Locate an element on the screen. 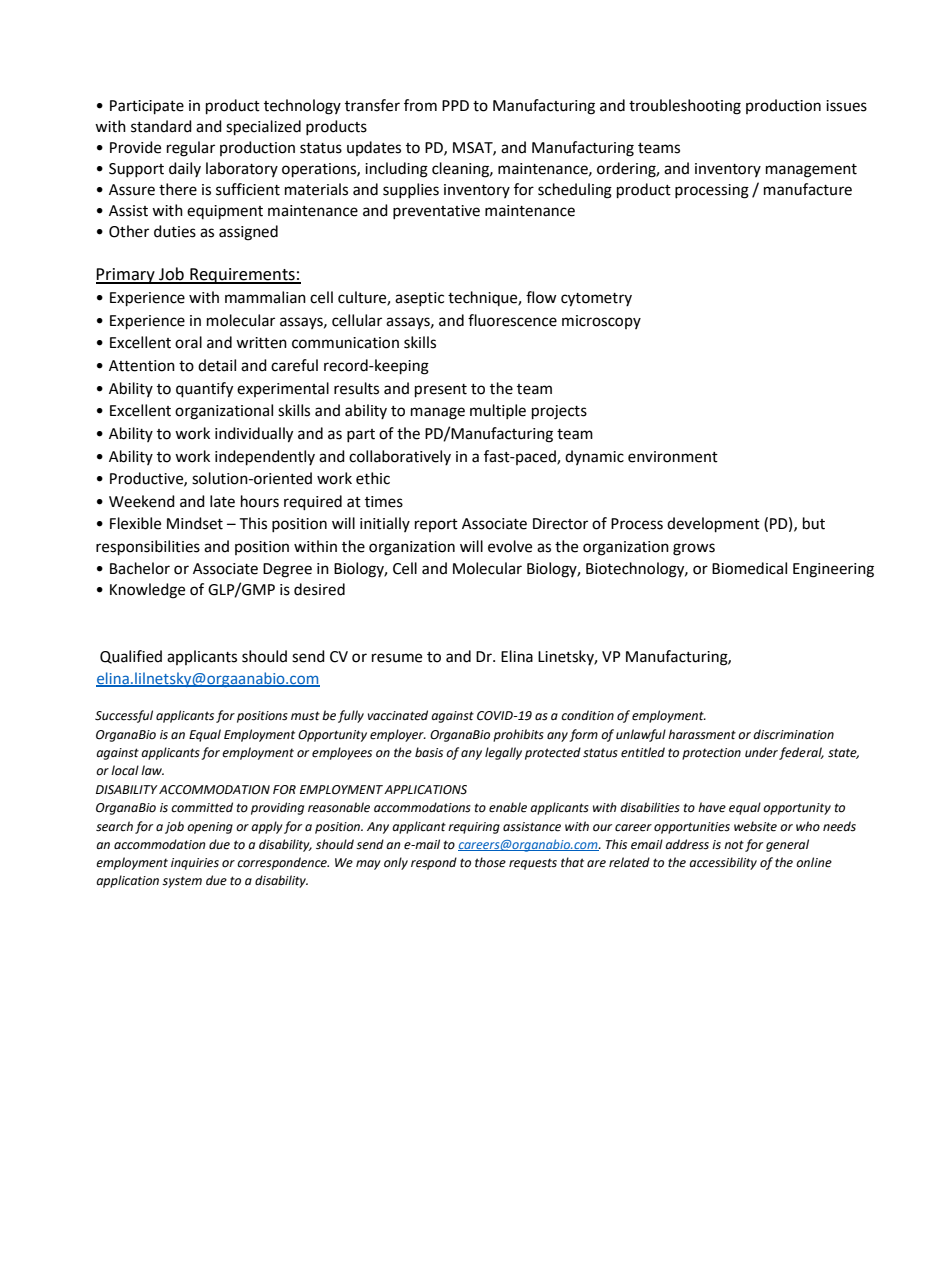 Image resolution: width=952 pixels, height=1272 pixels. inquiries is located at coordinates (195, 864).
